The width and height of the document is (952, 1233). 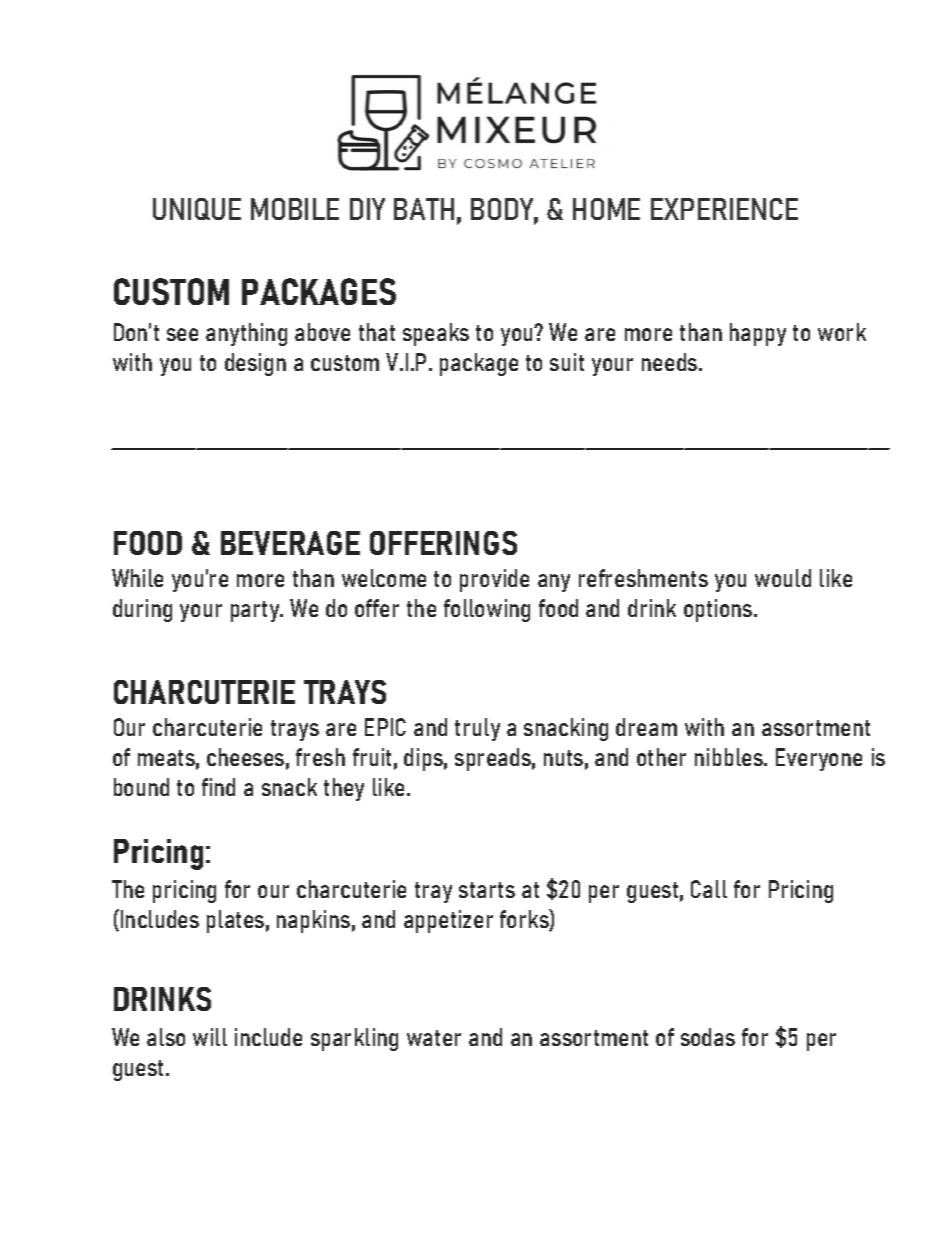 I want to click on UNIQUE, so click(x=197, y=209).
